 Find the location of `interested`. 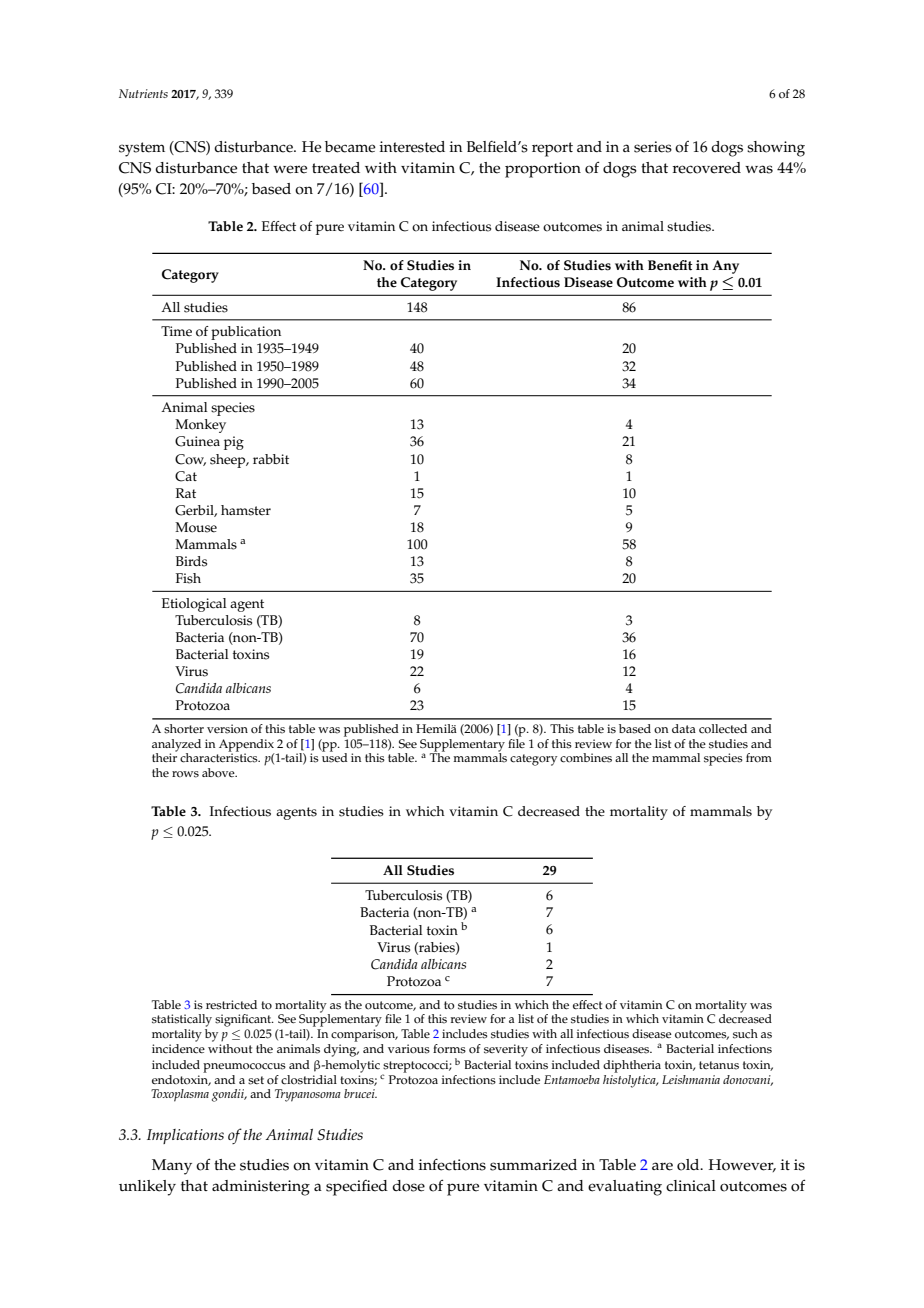

interested is located at coordinates (412, 147).
